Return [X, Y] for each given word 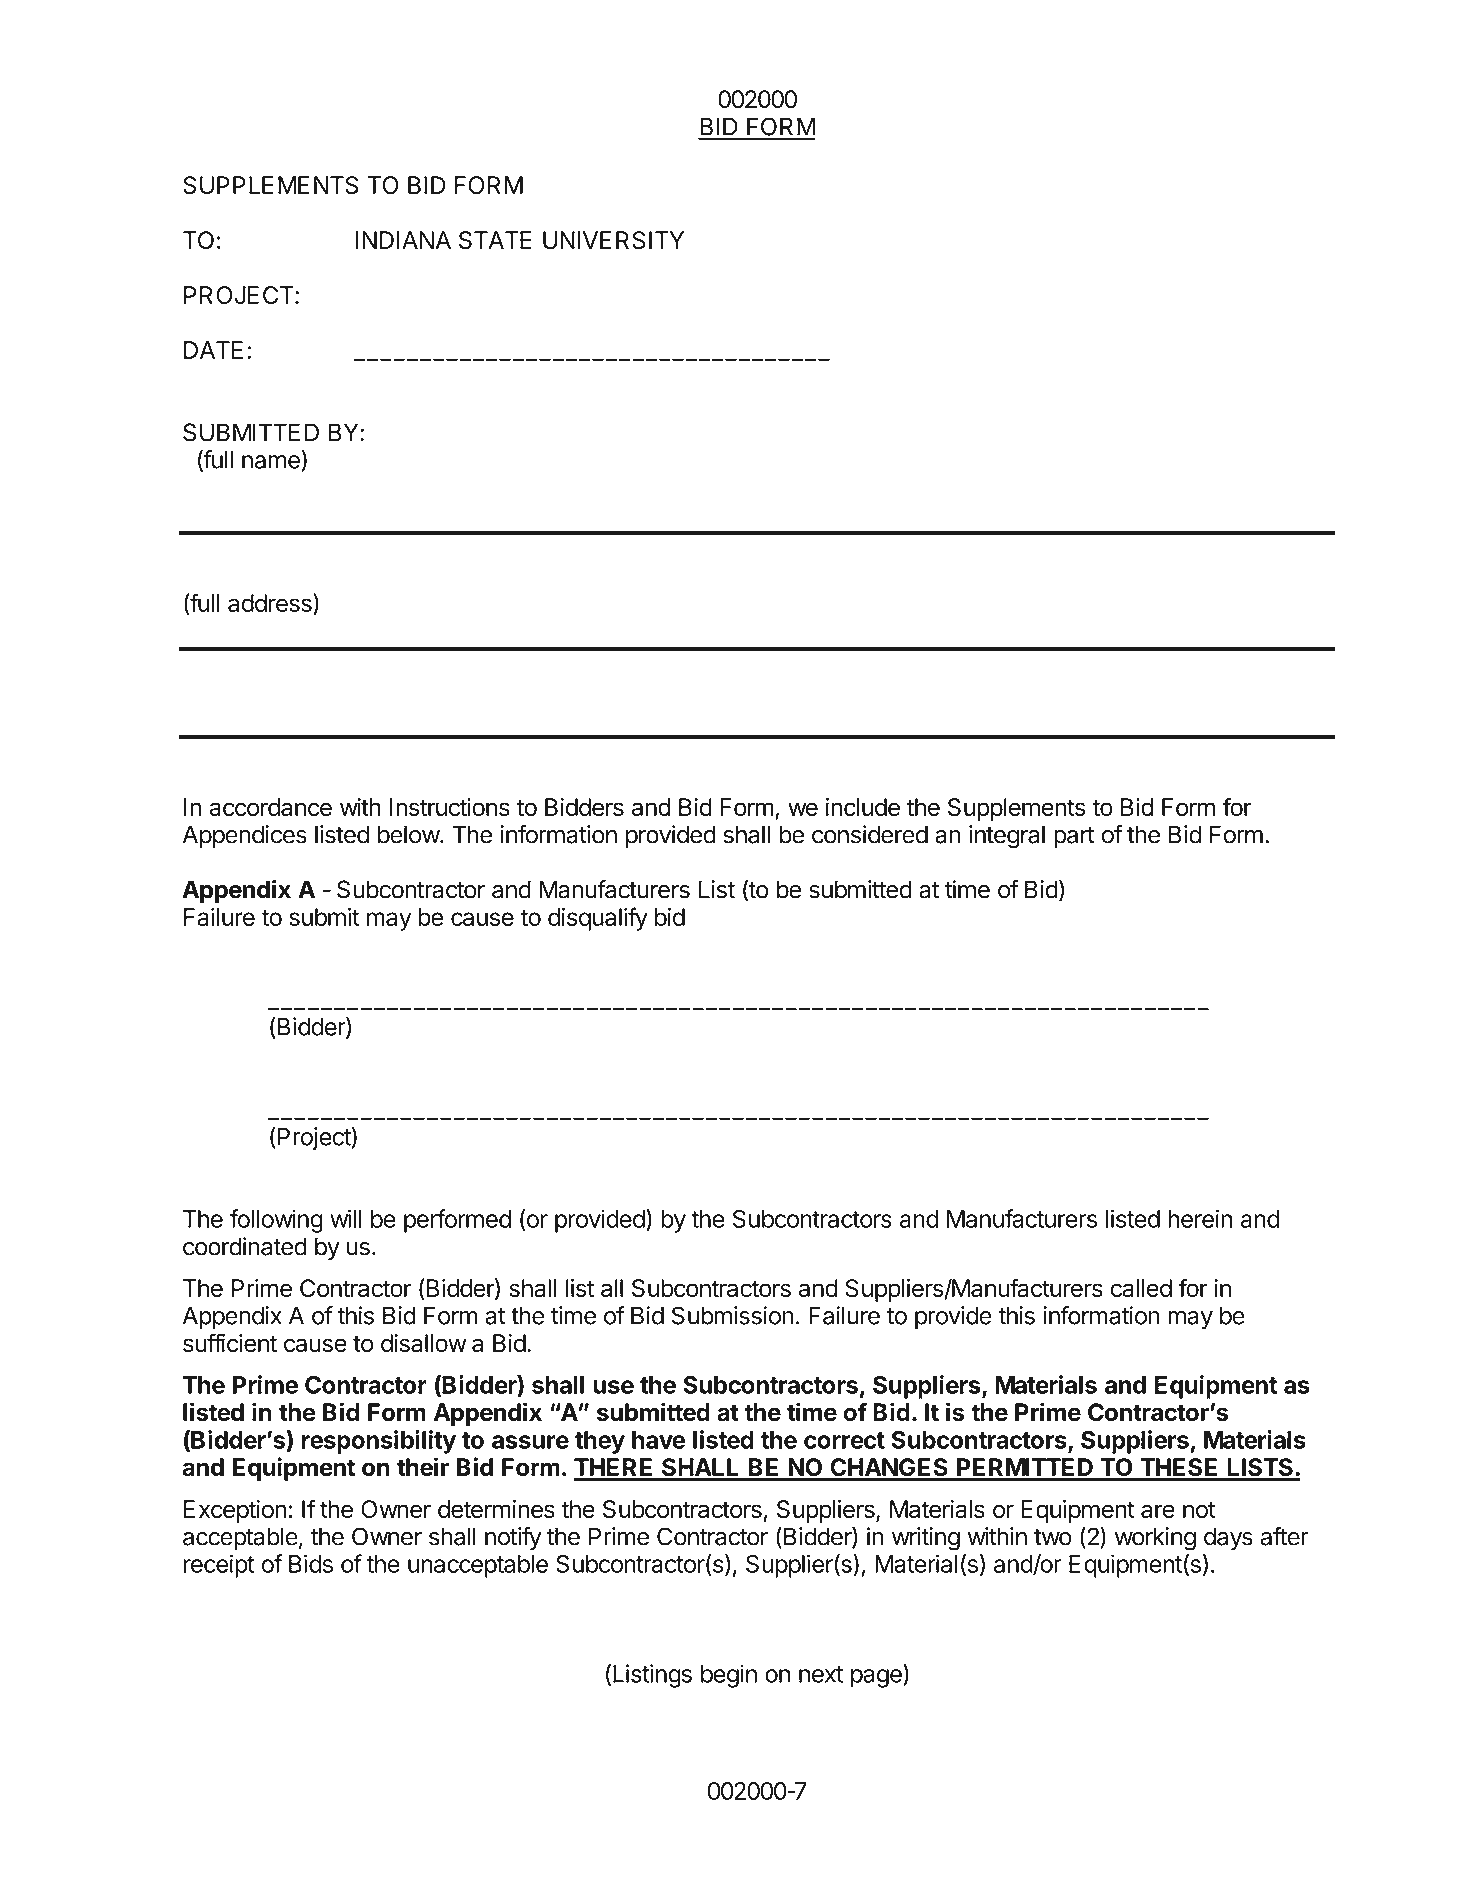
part [1074, 837]
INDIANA [403, 240]
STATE [495, 240]
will [345, 1218]
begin [729, 1676]
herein [1200, 1218]
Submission [733, 1315]
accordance [271, 807]
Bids [311, 1563]
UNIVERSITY [613, 240]
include [863, 807]
